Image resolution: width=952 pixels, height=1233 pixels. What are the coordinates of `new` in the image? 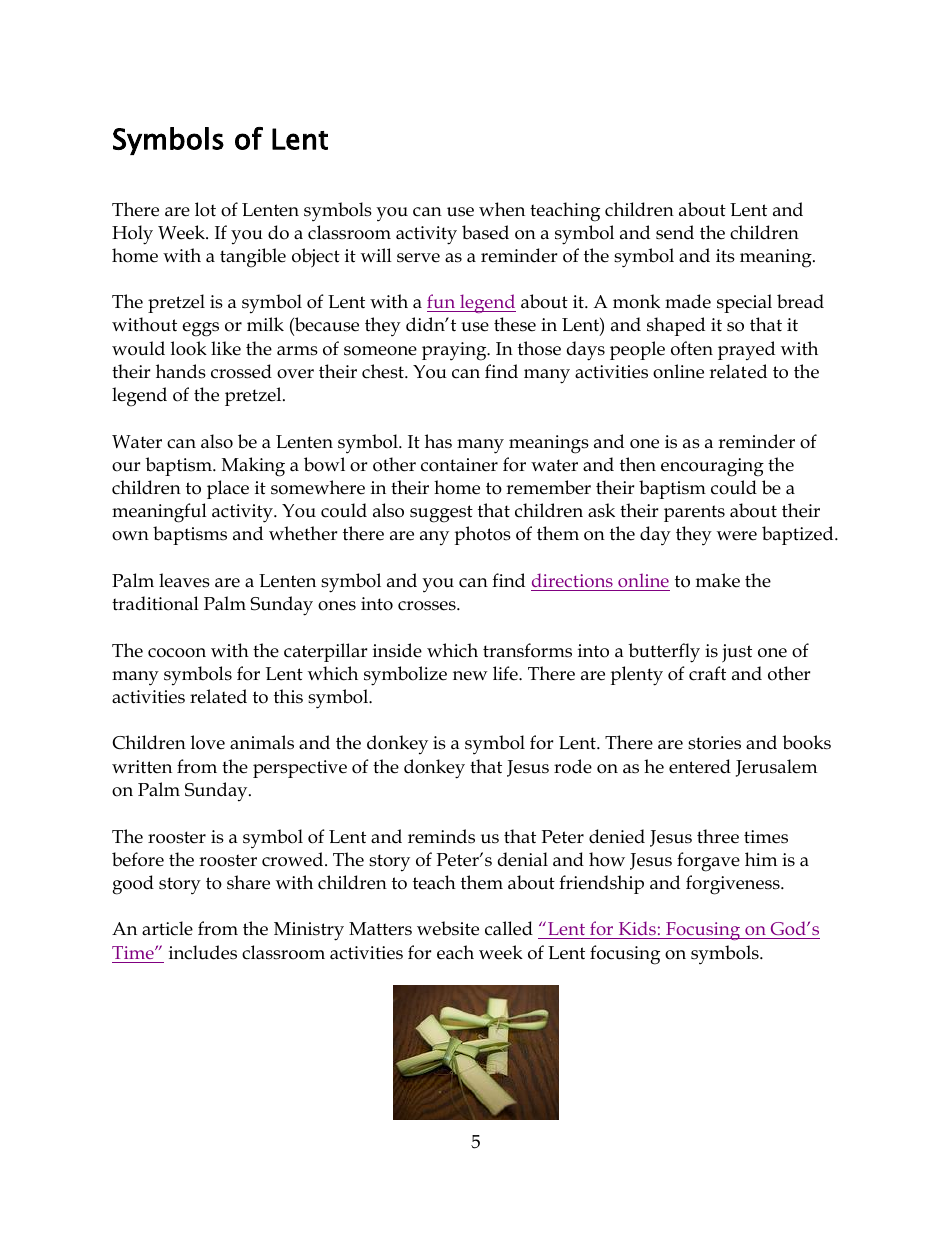 It's located at (470, 676).
